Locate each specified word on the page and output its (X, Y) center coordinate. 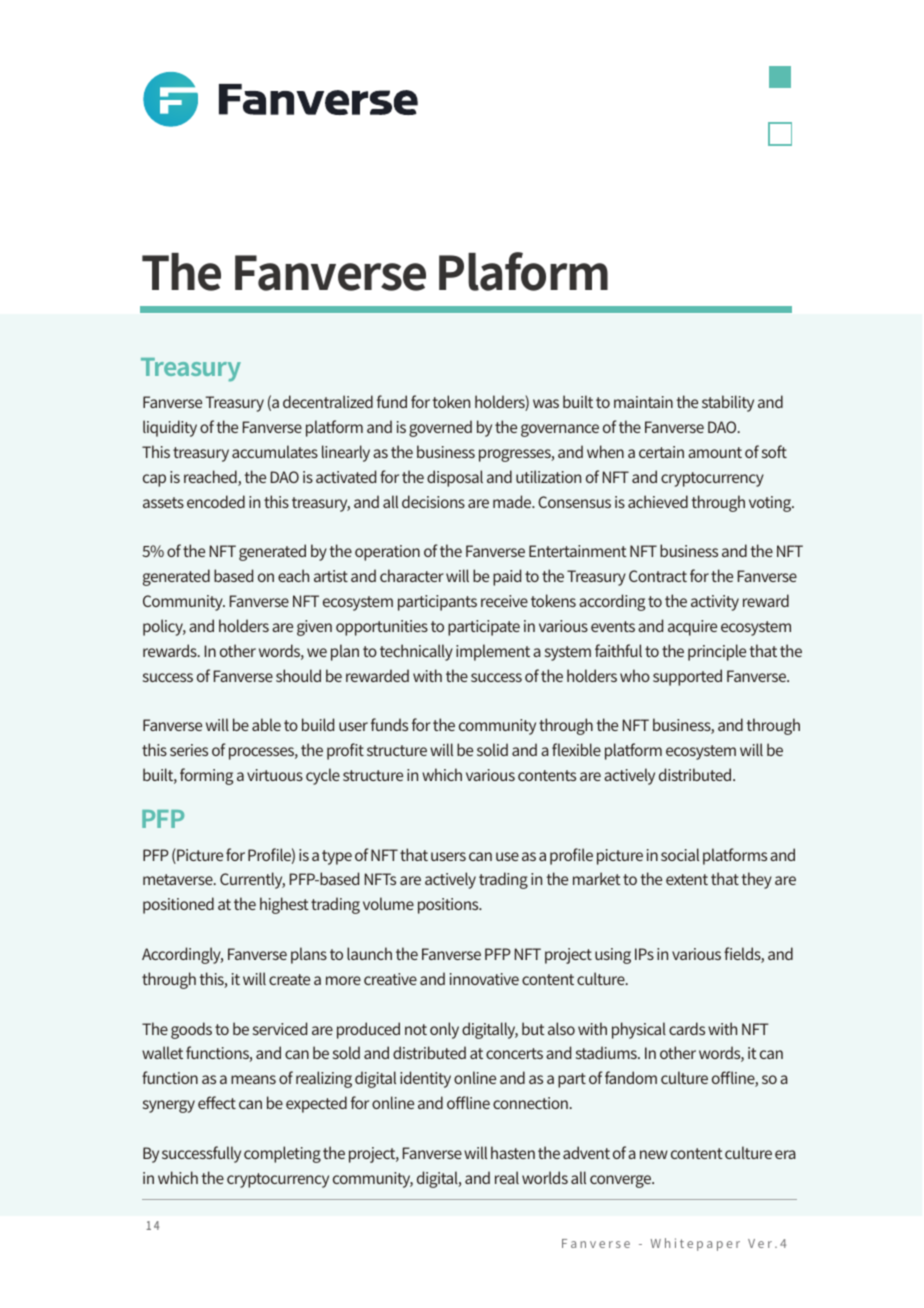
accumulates (275, 451)
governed (440, 428)
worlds (545, 1177)
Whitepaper (695, 1244)
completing (282, 1154)
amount (715, 452)
